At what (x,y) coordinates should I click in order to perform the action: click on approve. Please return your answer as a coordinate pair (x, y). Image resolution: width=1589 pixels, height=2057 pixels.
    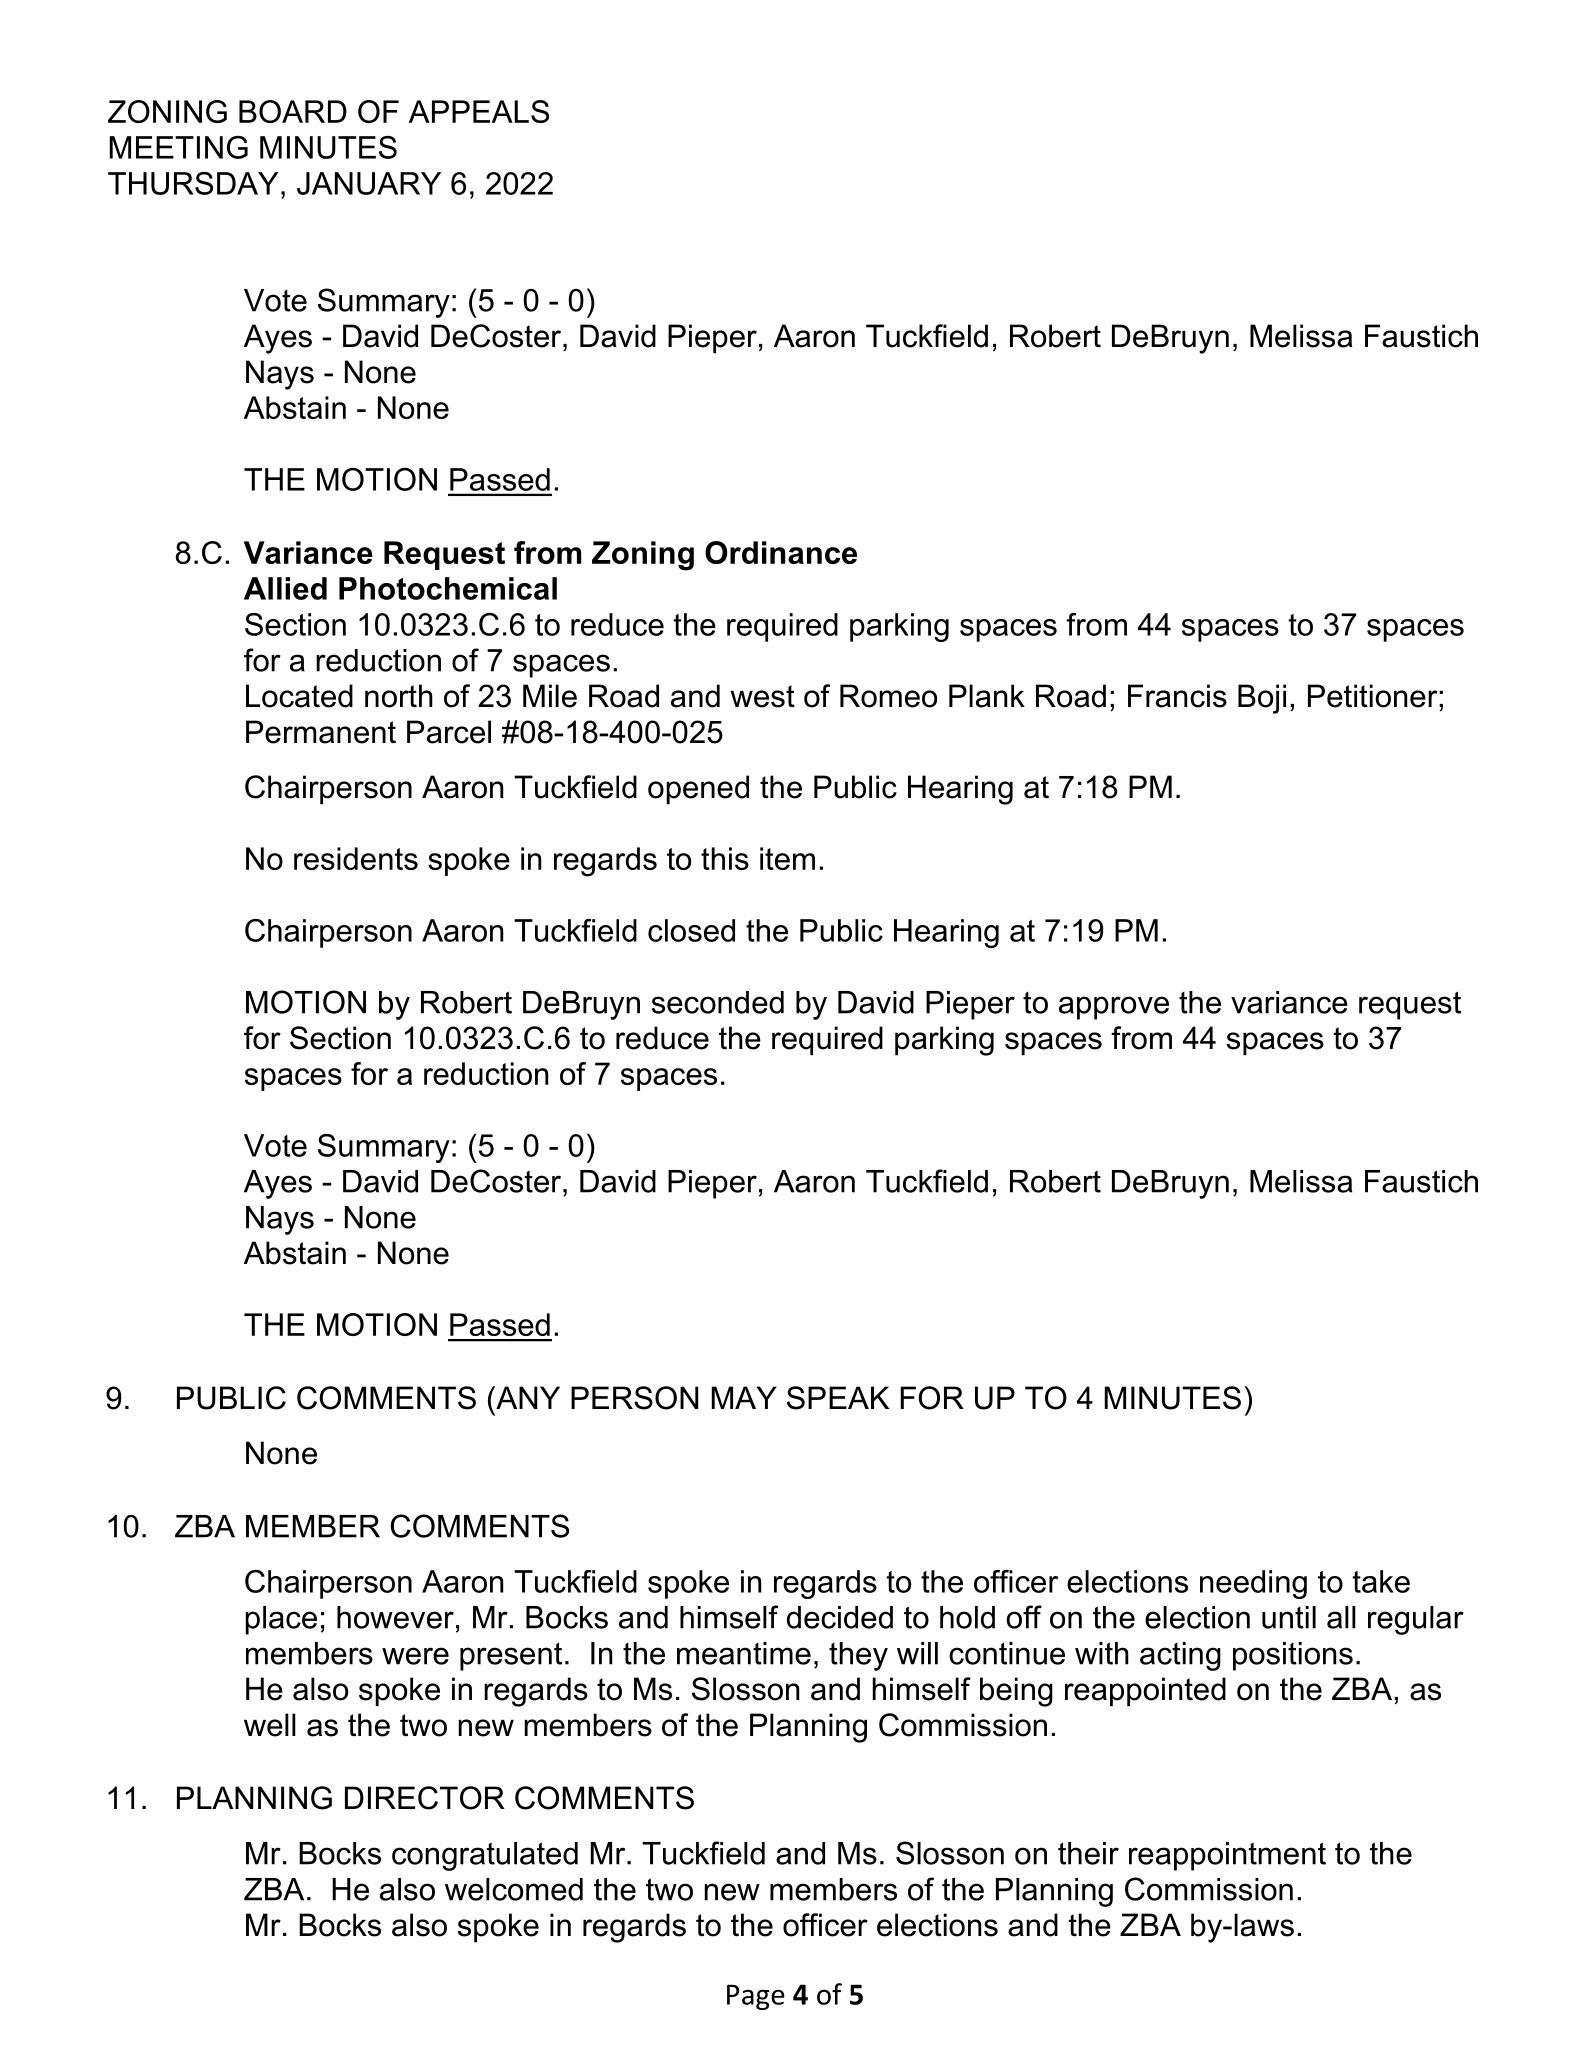
    Looking at the image, I should click on (1114, 1008).
